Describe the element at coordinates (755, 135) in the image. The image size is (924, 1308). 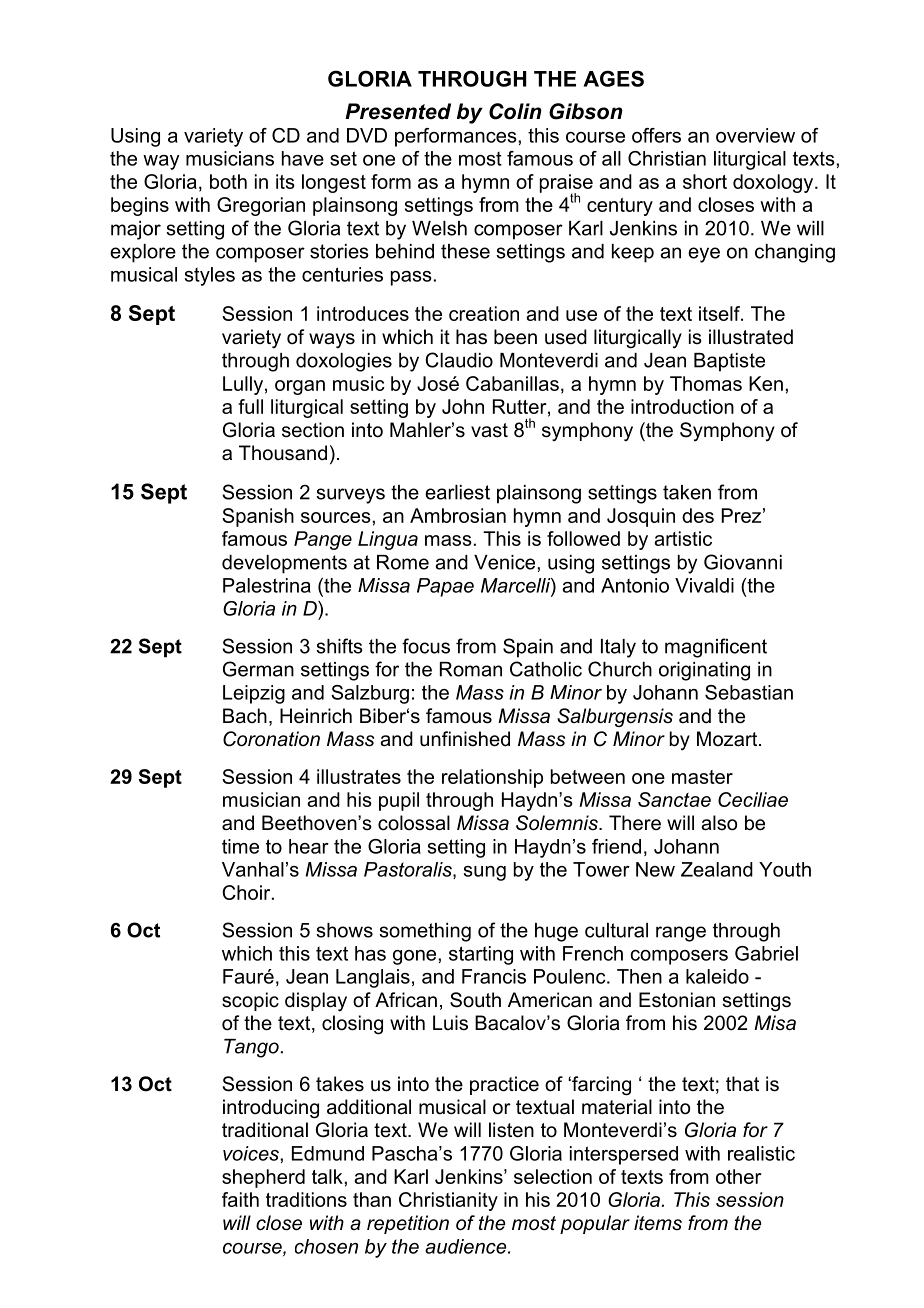
I see `overview` at that location.
